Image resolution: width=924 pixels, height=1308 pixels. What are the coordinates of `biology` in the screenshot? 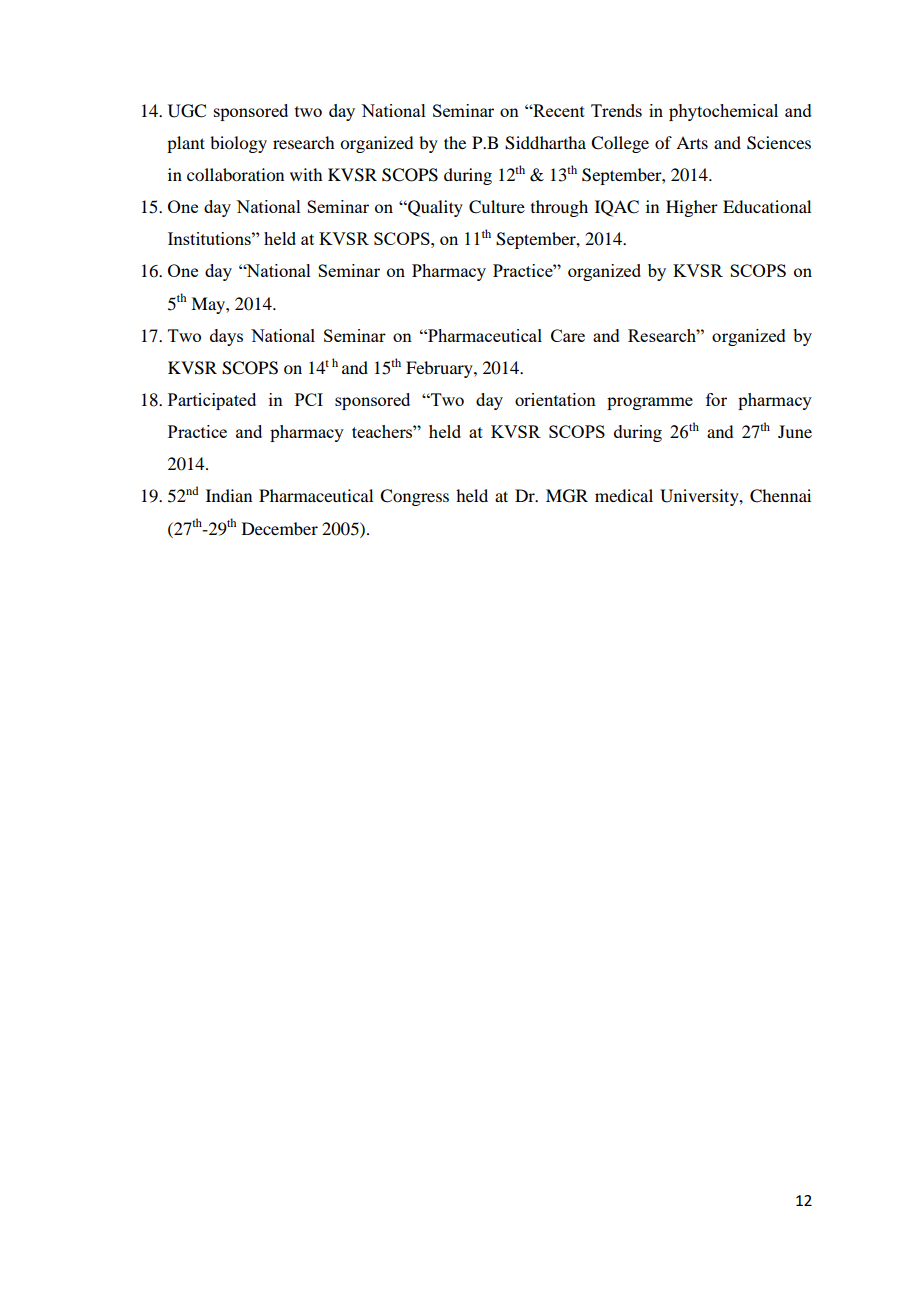 It's located at (238, 144).
